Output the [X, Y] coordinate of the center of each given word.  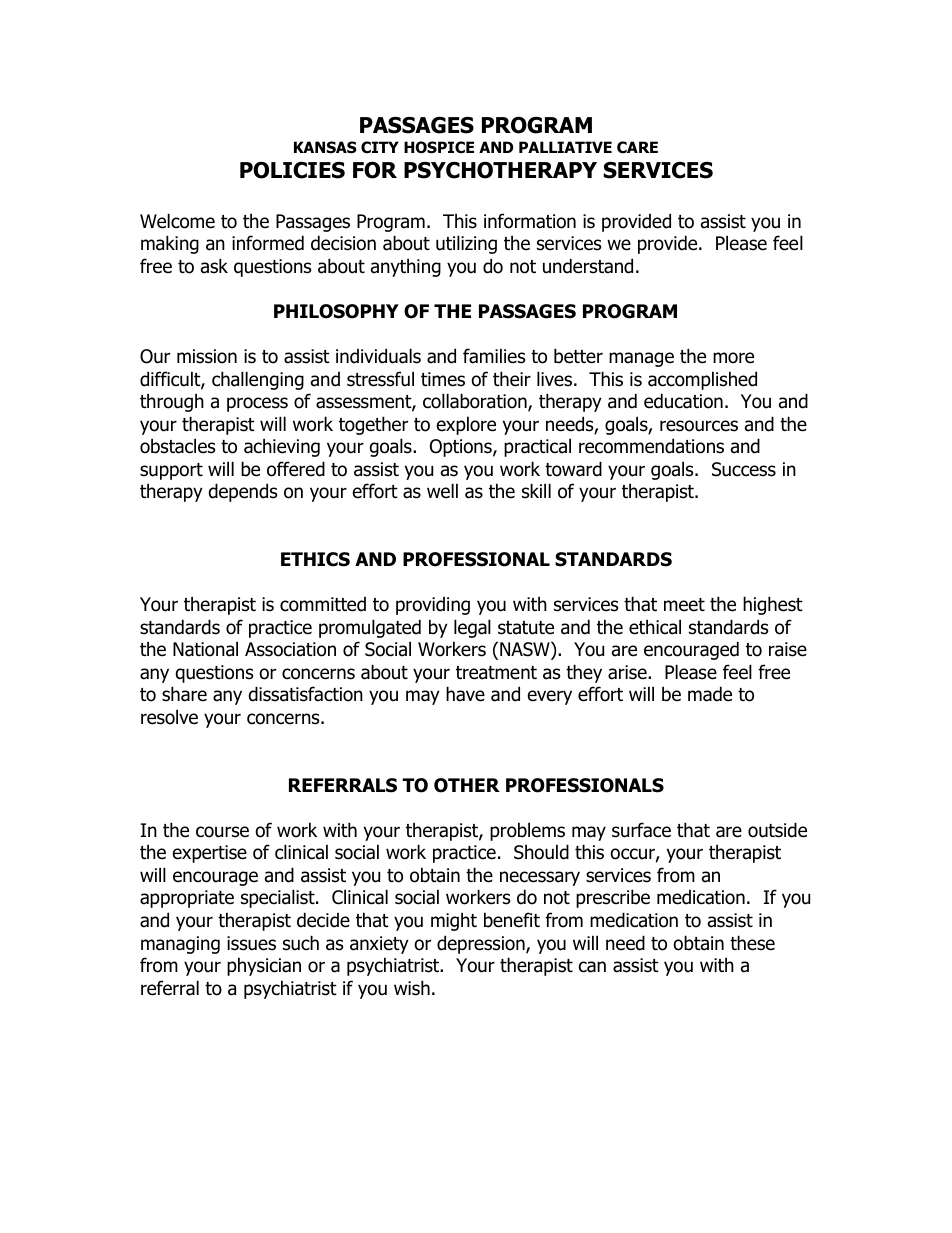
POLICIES [292, 170]
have [465, 694]
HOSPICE [439, 147]
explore [466, 425]
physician [264, 966]
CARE [637, 147]
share [184, 694]
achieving [282, 447]
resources [699, 426]
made [710, 694]
